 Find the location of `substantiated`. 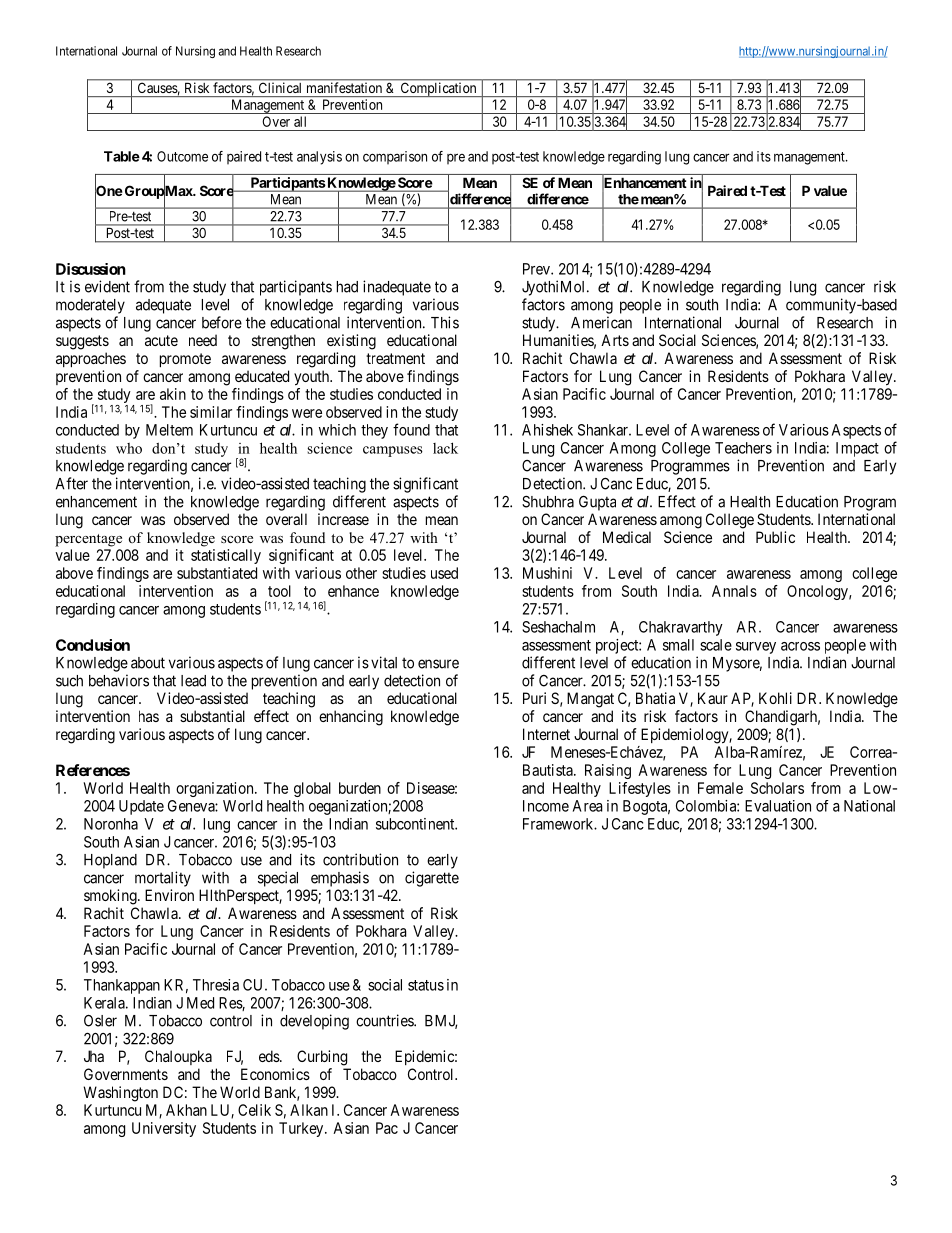

substantiated is located at coordinates (217, 573).
